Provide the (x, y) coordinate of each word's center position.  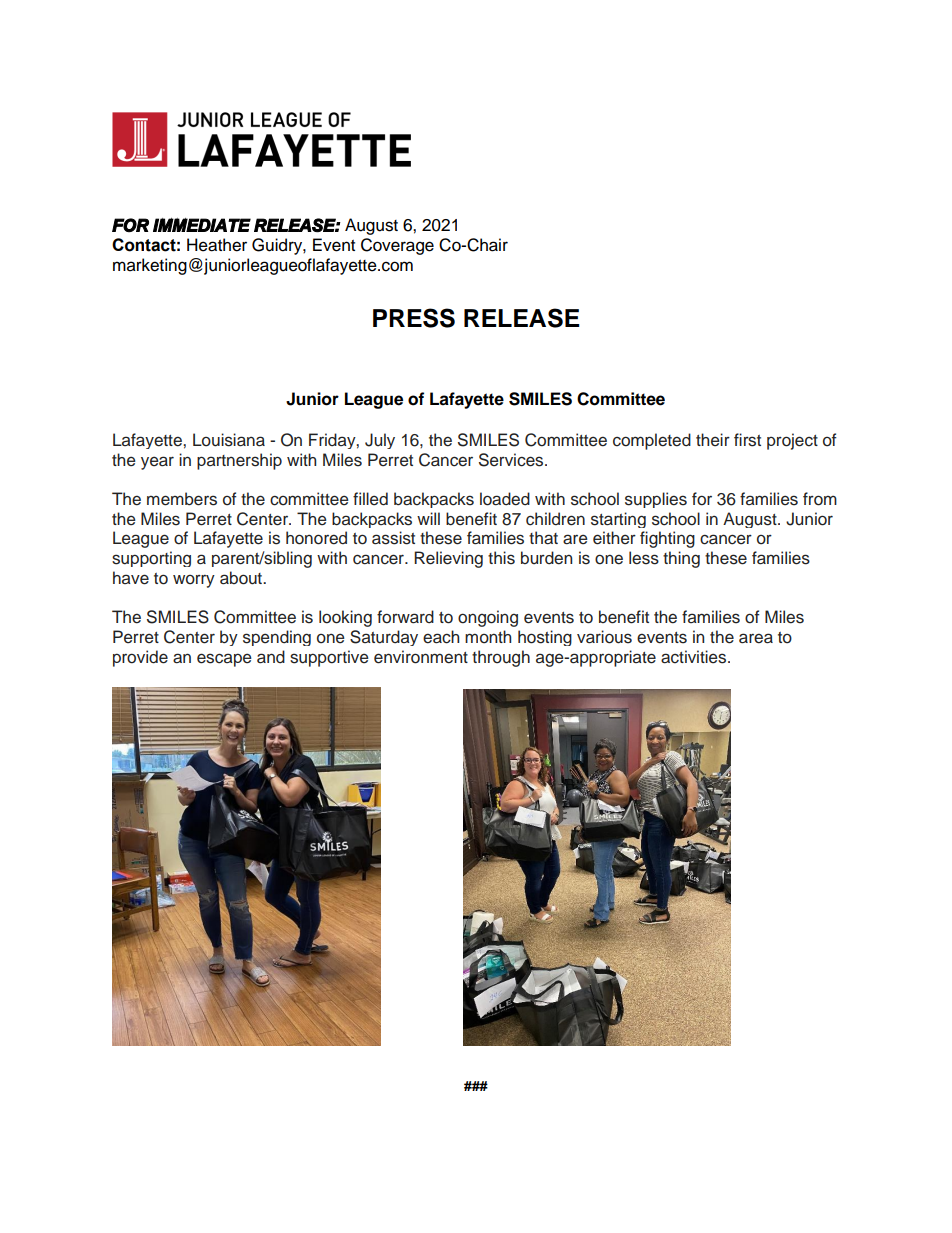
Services (512, 460)
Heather (217, 245)
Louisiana (229, 440)
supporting (151, 559)
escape (224, 660)
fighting (667, 539)
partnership (239, 461)
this (501, 558)
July (380, 441)
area (756, 638)
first (747, 440)
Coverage (397, 246)
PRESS (414, 318)
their (713, 440)
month (488, 637)
